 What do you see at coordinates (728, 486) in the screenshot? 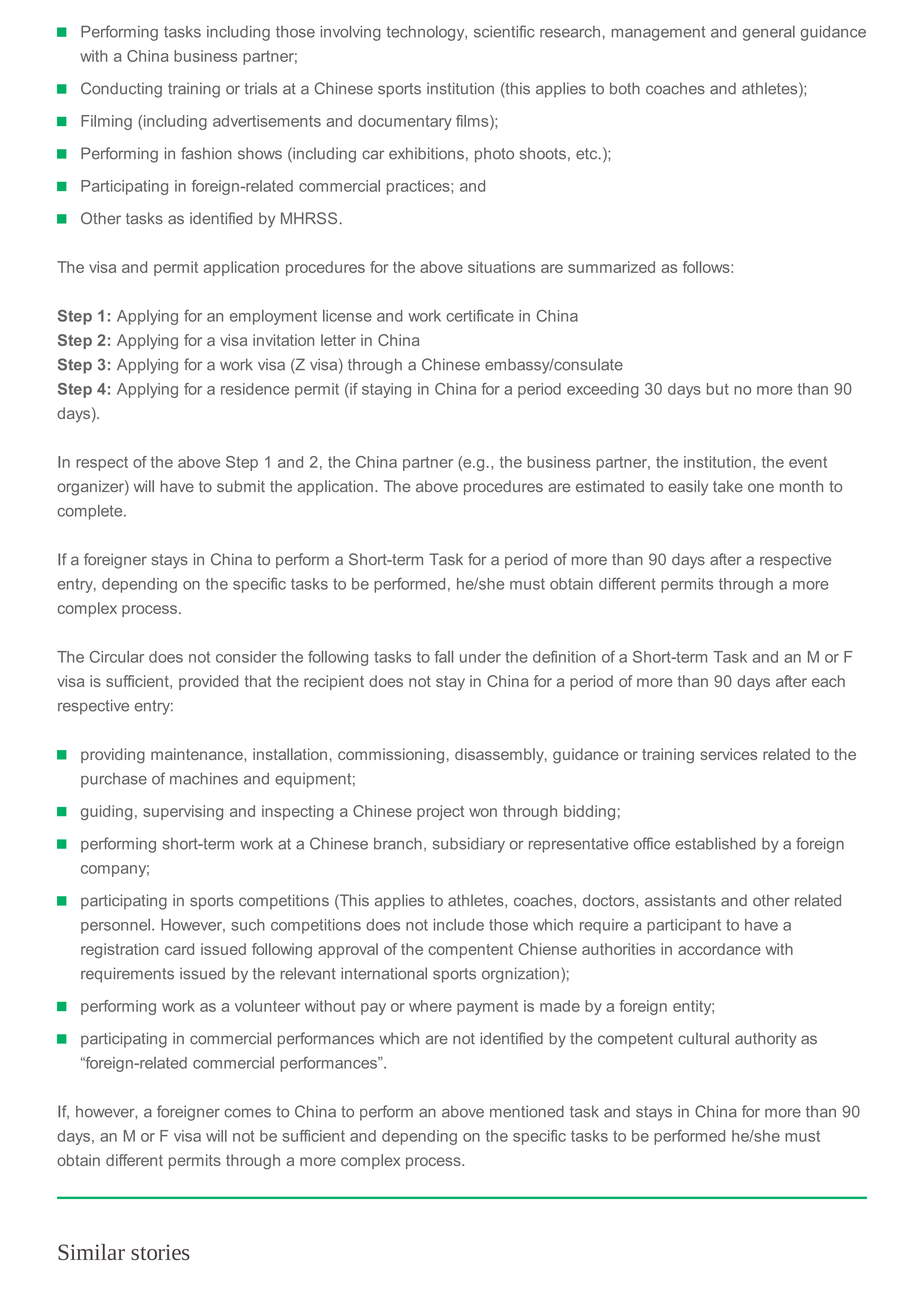
I see `take` at bounding box center [728, 486].
